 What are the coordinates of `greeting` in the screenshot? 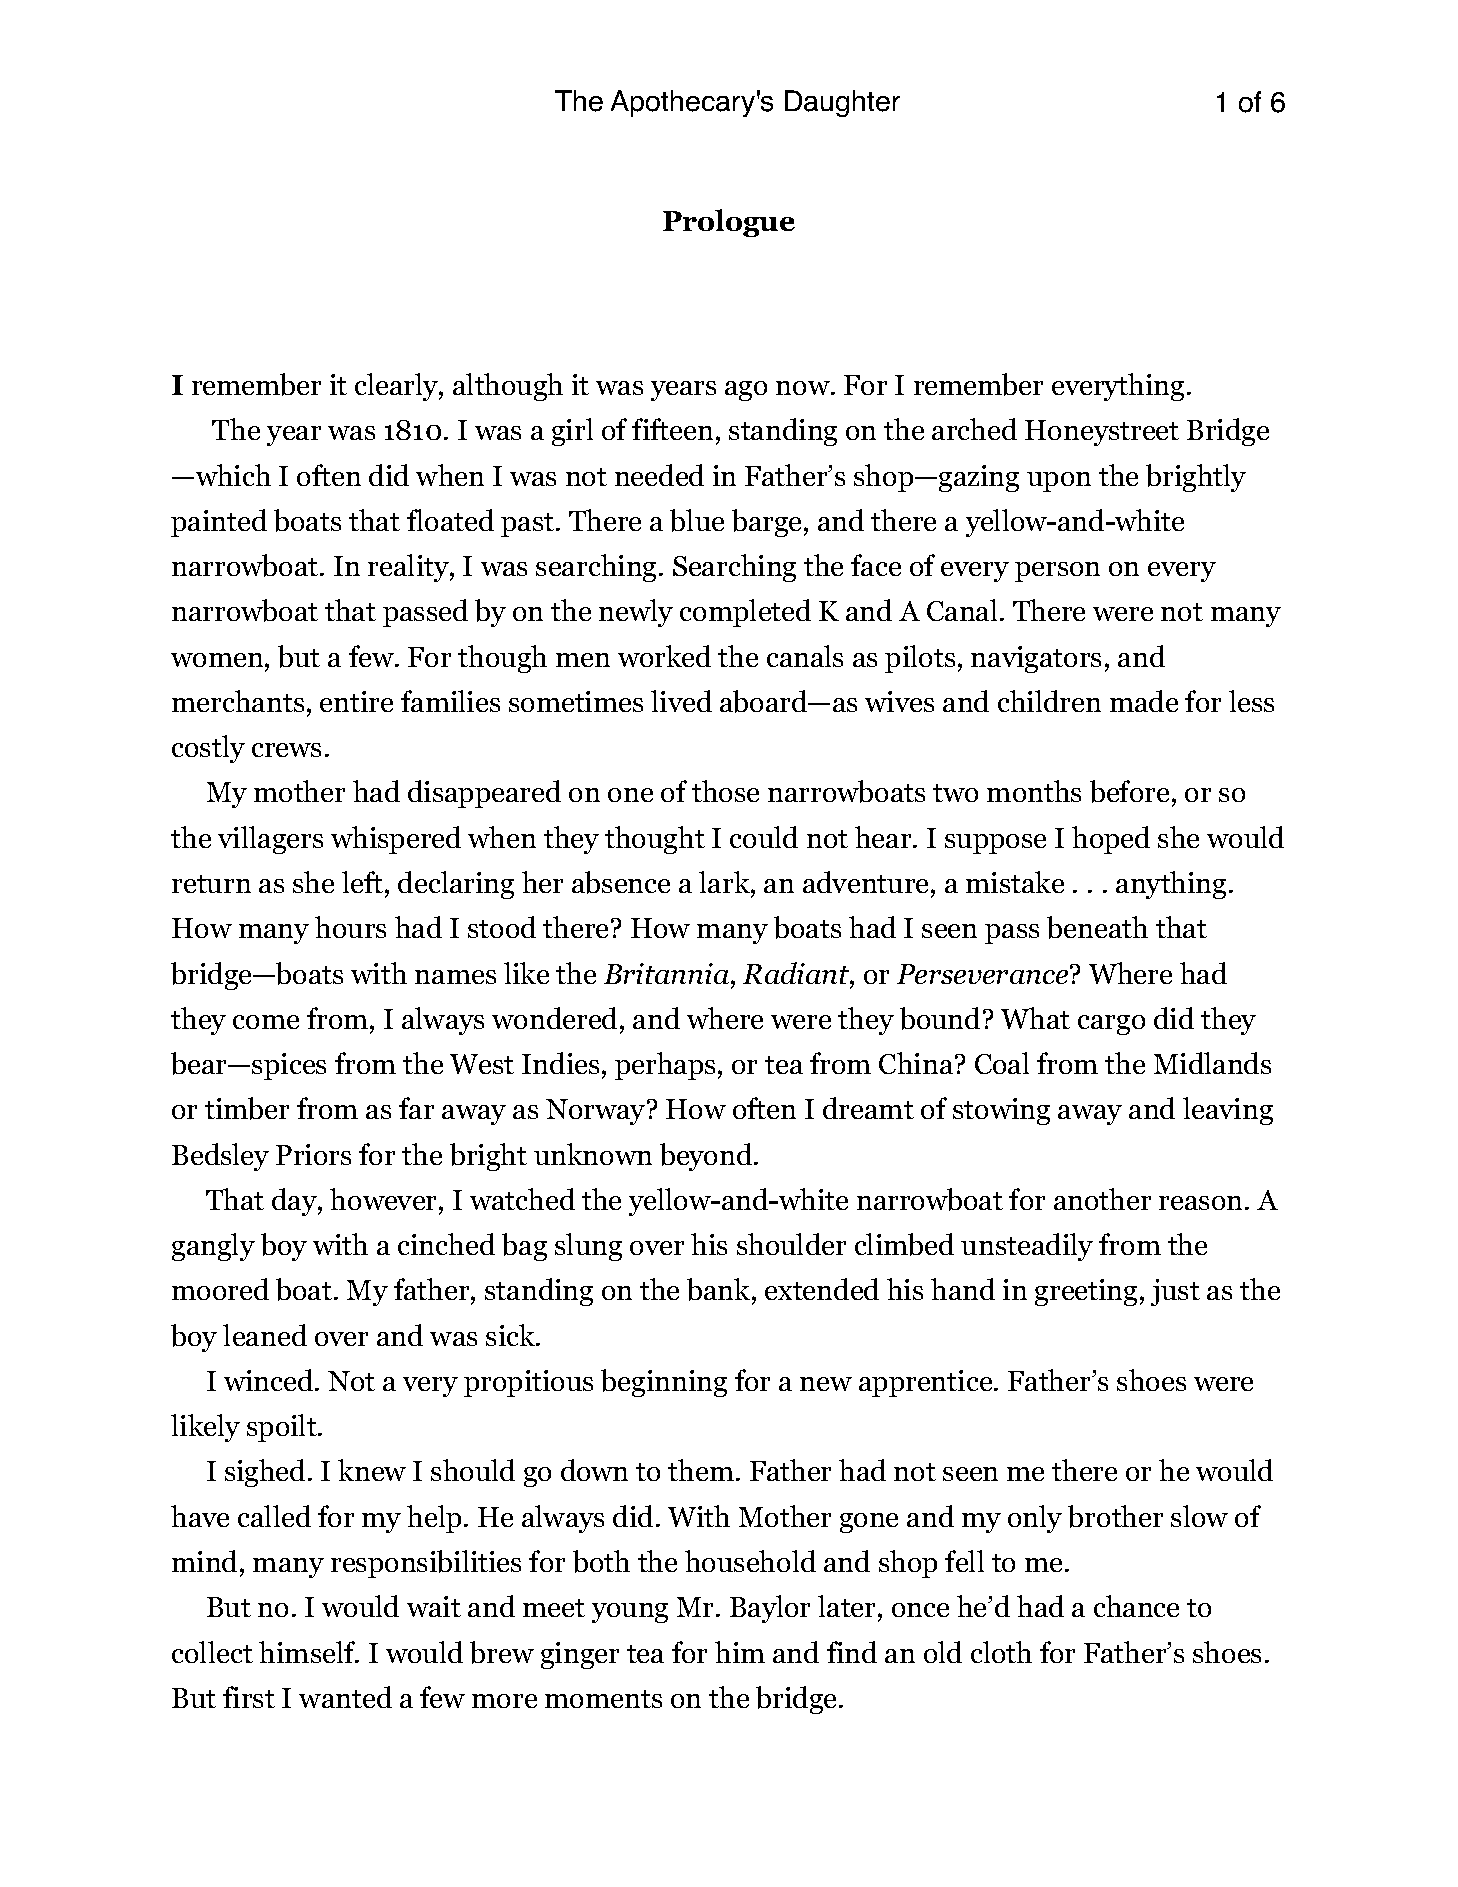 It's located at (1086, 1292).
